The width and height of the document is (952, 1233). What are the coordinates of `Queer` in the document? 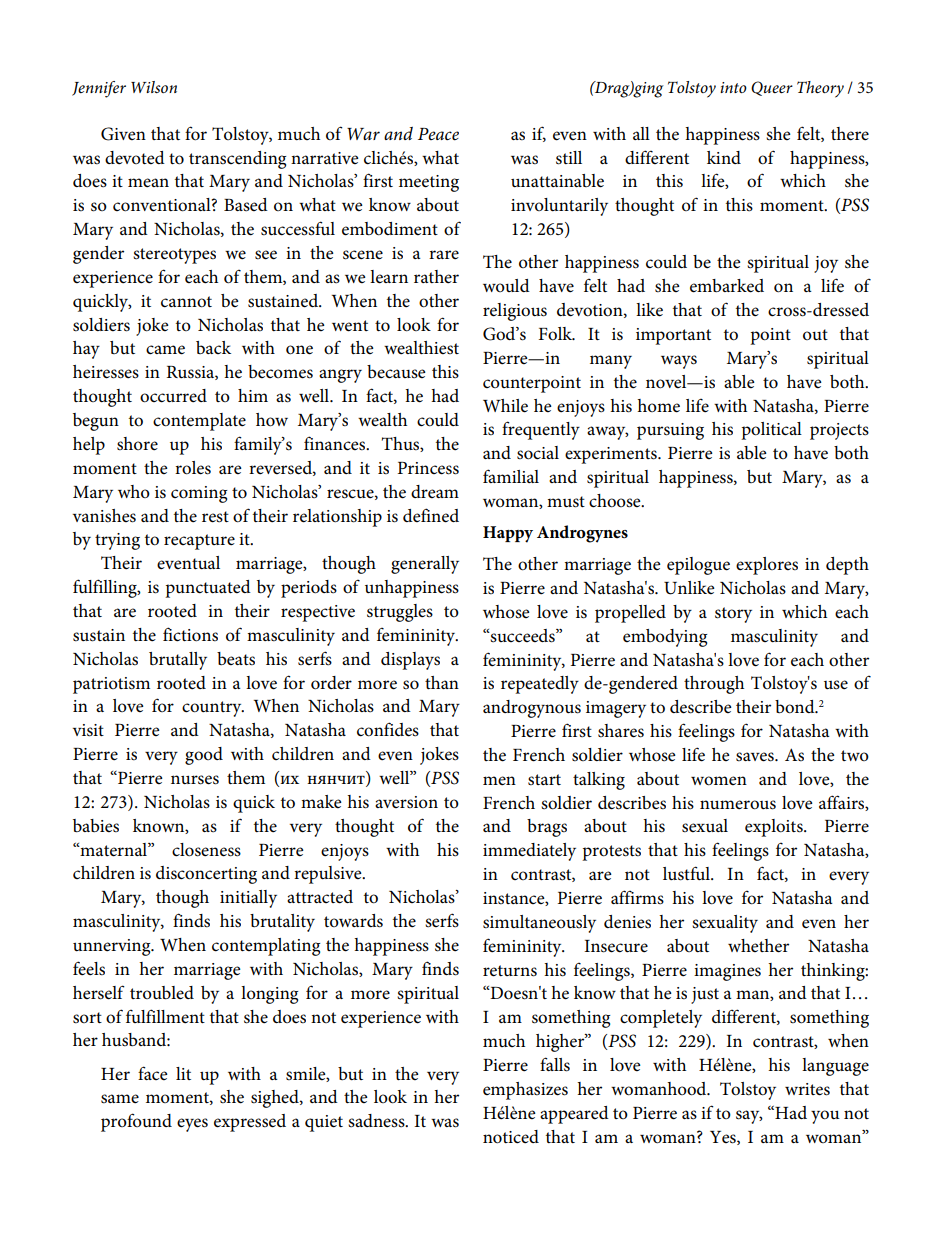 It's located at (772, 88).
